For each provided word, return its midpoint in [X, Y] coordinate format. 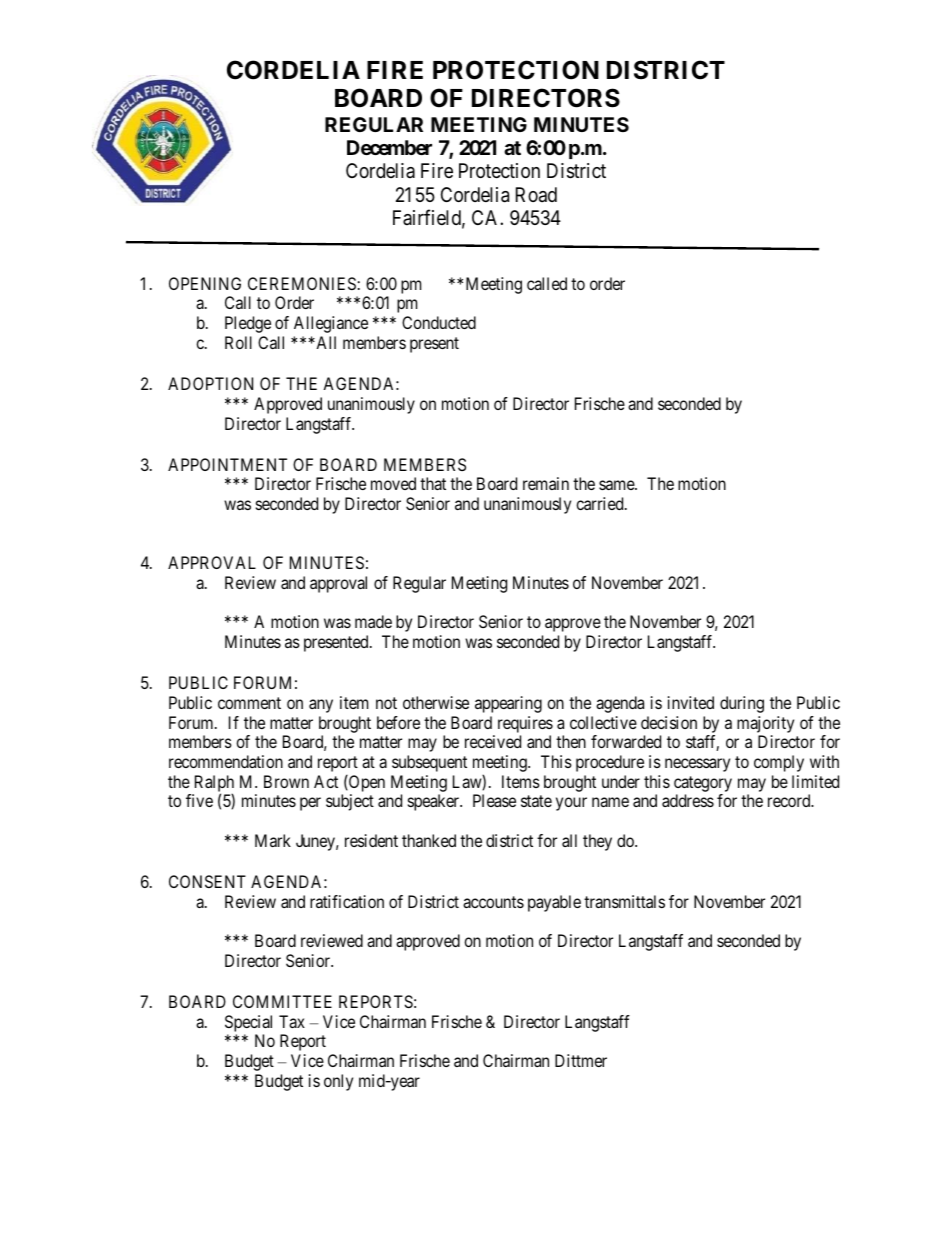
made [373, 621]
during [742, 704]
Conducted [439, 322]
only [338, 1082]
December [389, 147]
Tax [292, 1021]
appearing [508, 704]
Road [536, 195]
